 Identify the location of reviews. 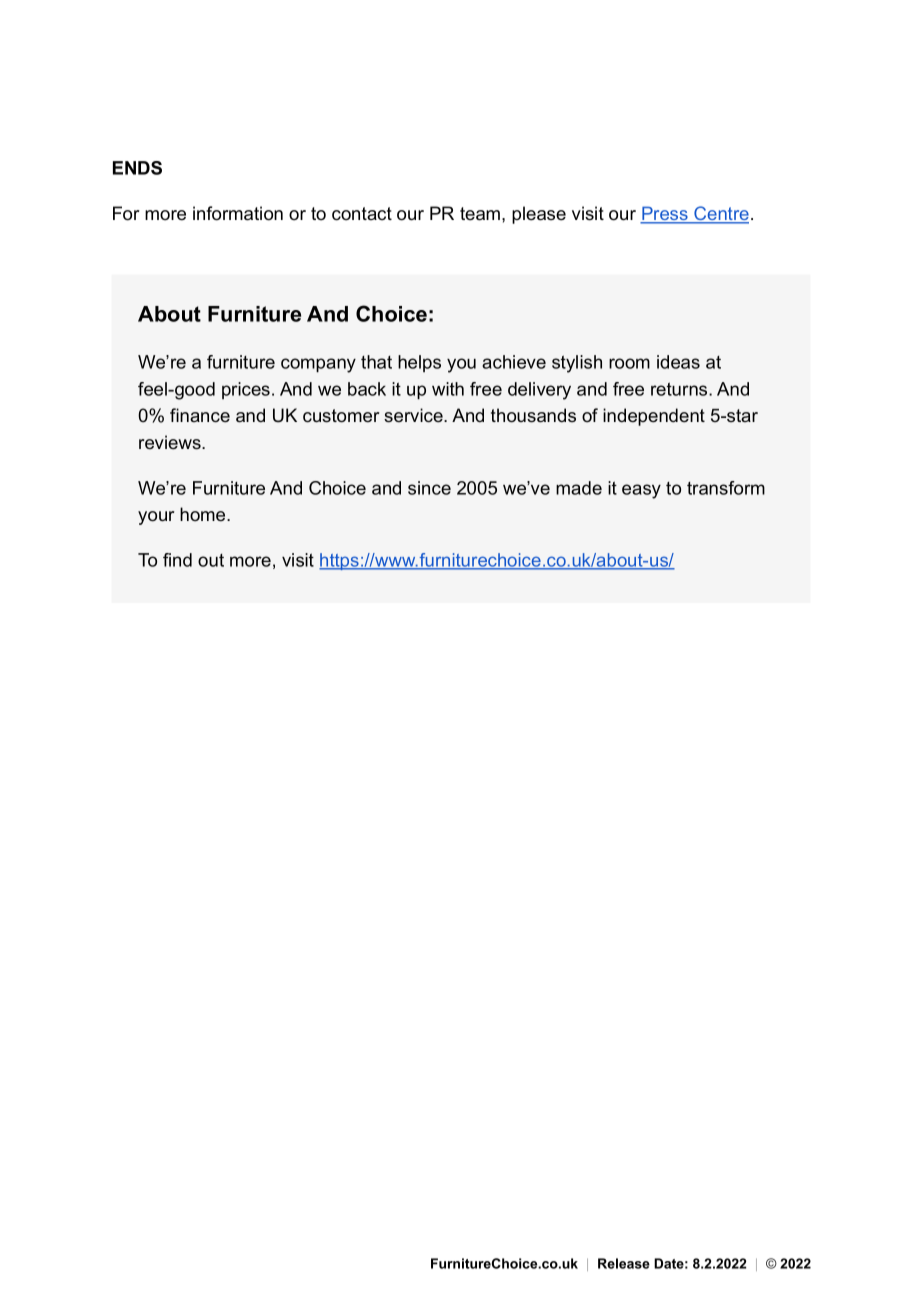
(171, 442).
